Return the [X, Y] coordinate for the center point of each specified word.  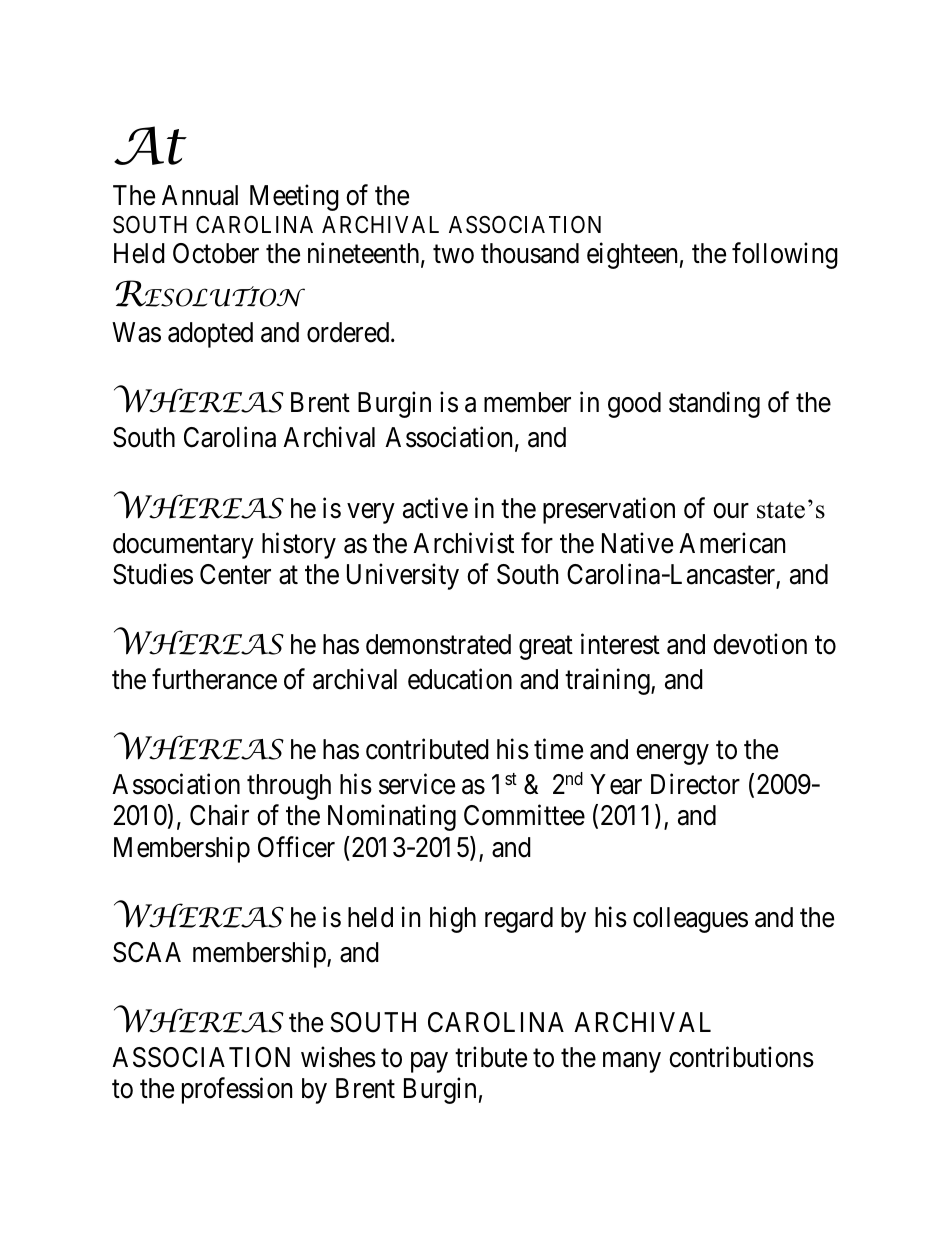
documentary [183, 546]
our [731, 511]
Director [695, 784]
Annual [200, 195]
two [453, 255]
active [435, 508]
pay [429, 1062]
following [785, 256]
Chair [219, 815]
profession [237, 1091]
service [417, 784]
